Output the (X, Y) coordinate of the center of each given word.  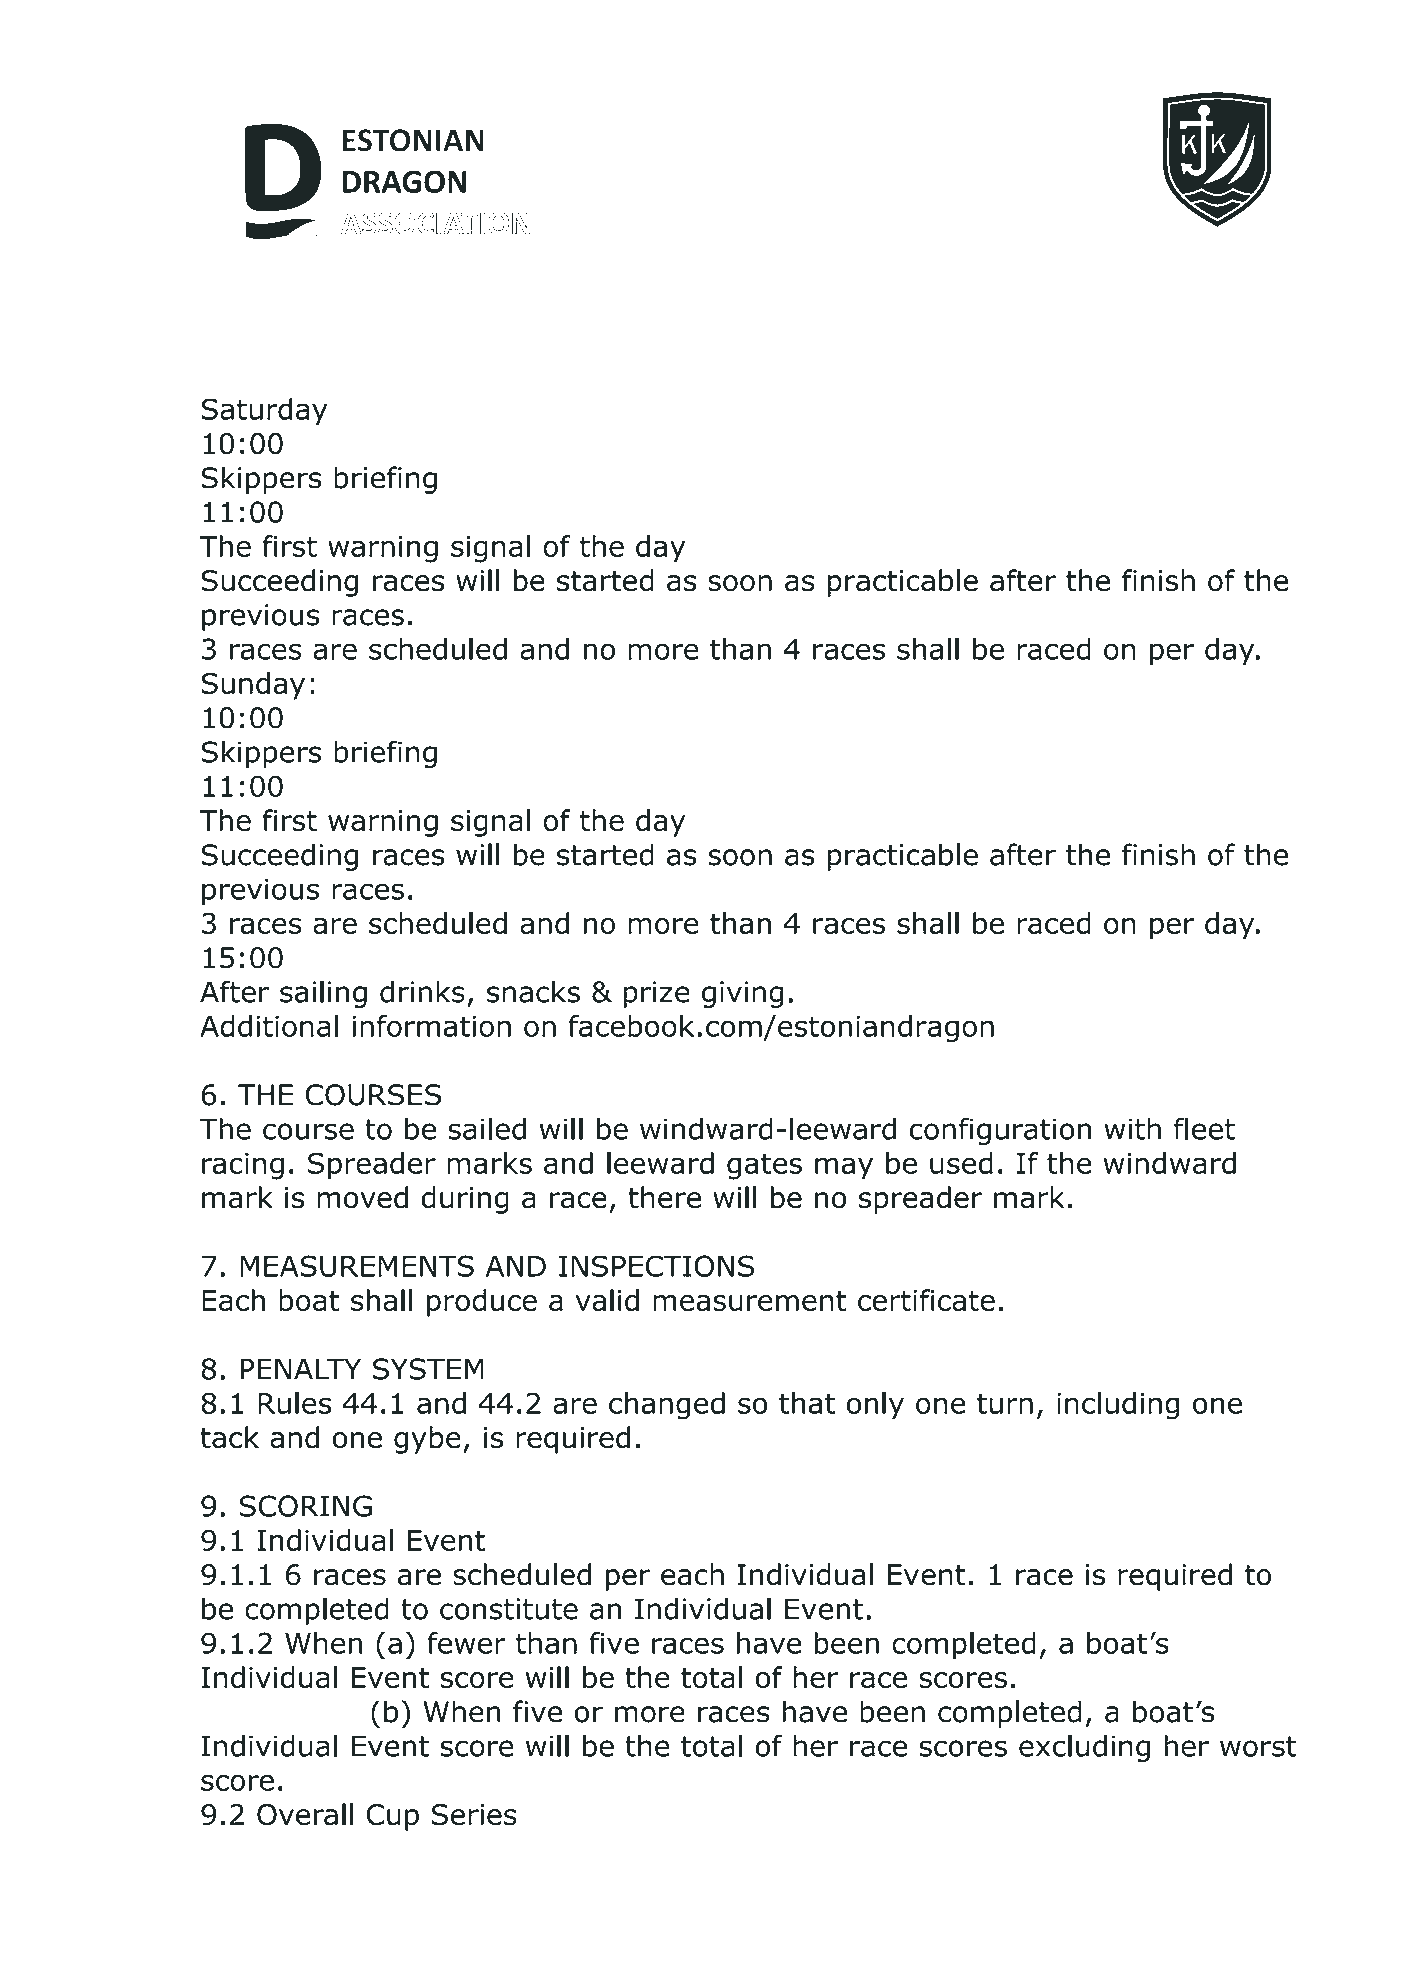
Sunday (253, 686)
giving (742, 994)
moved (362, 1197)
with (1132, 1129)
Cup (392, 1817)
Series (474, 1815)
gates (764, 1166)
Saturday (264, 412)
